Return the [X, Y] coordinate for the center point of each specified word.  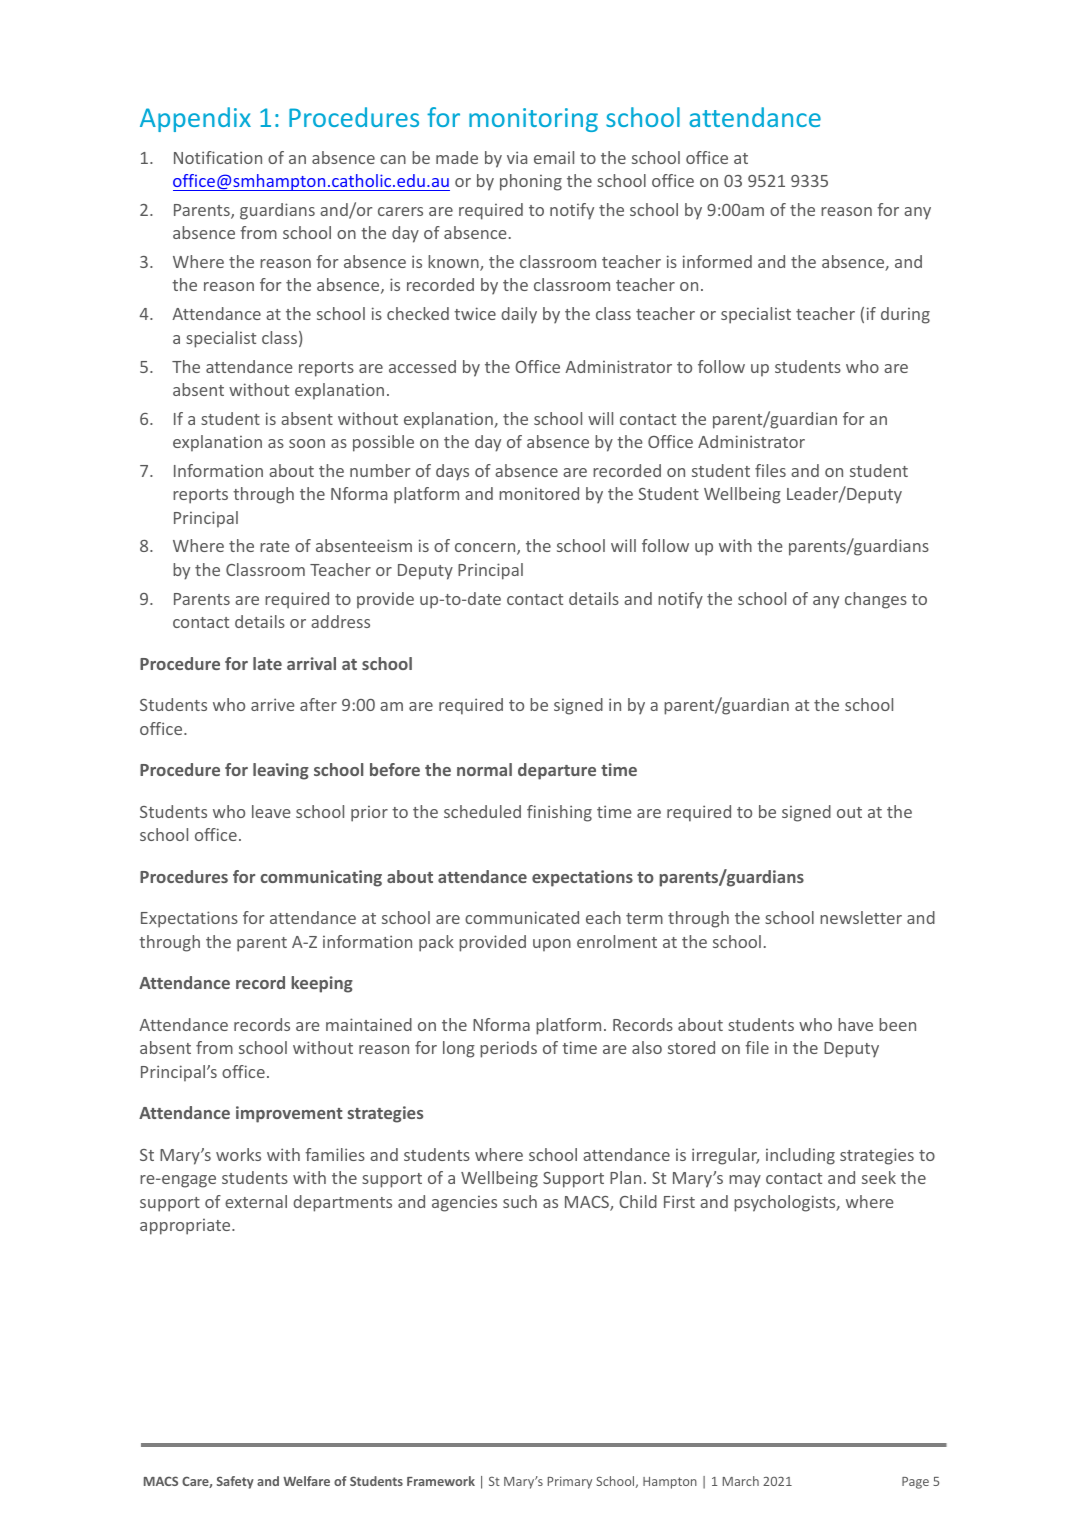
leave [271, 811]
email [554, 157]
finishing [559, 813]
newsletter [861, 917]
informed [717, 261]
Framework [441, 1481]
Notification [218, 157]
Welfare [306, 1481]
